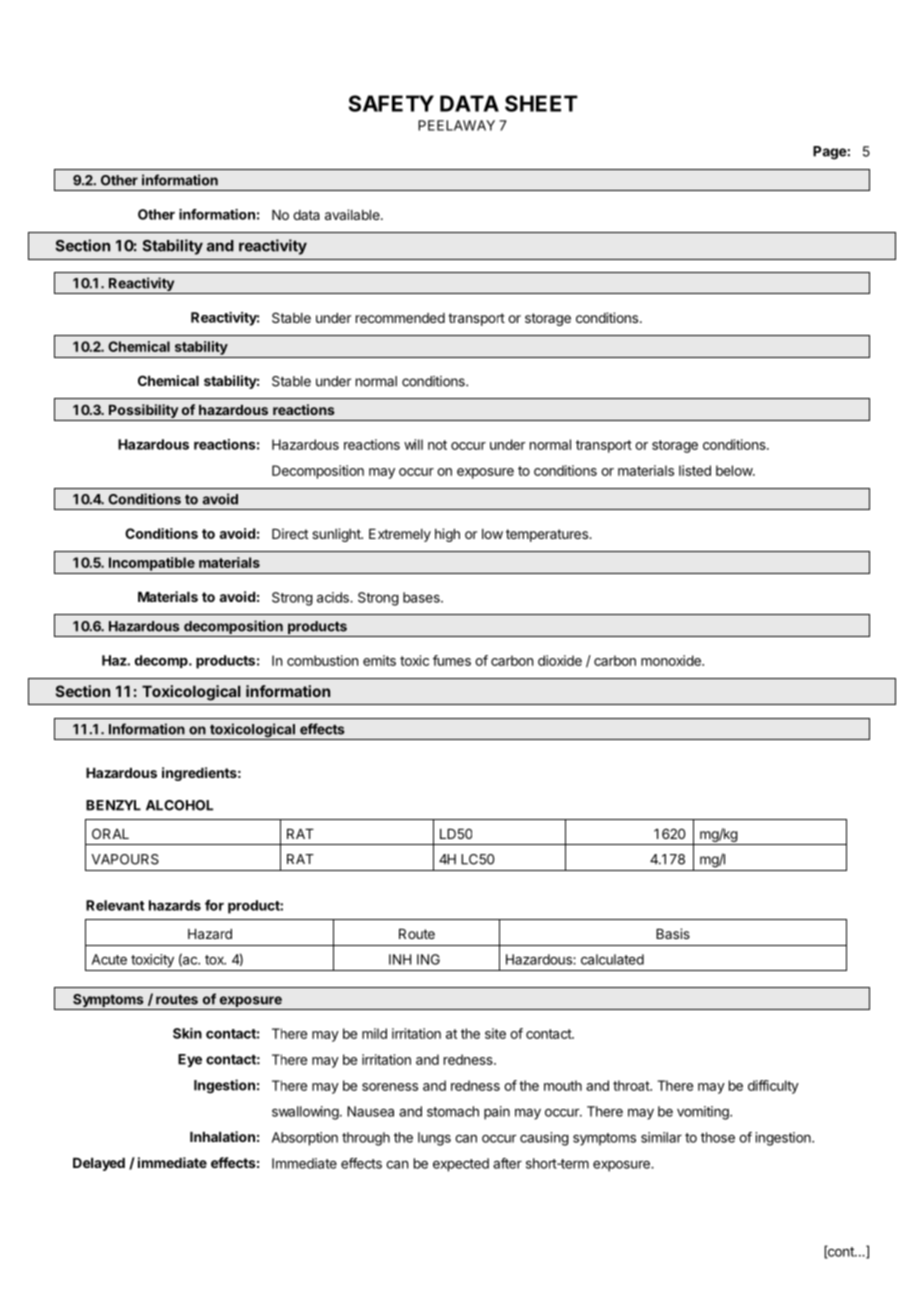  Describe the element at coordinates (830, 153) in the image. I see `Page` at that location.
